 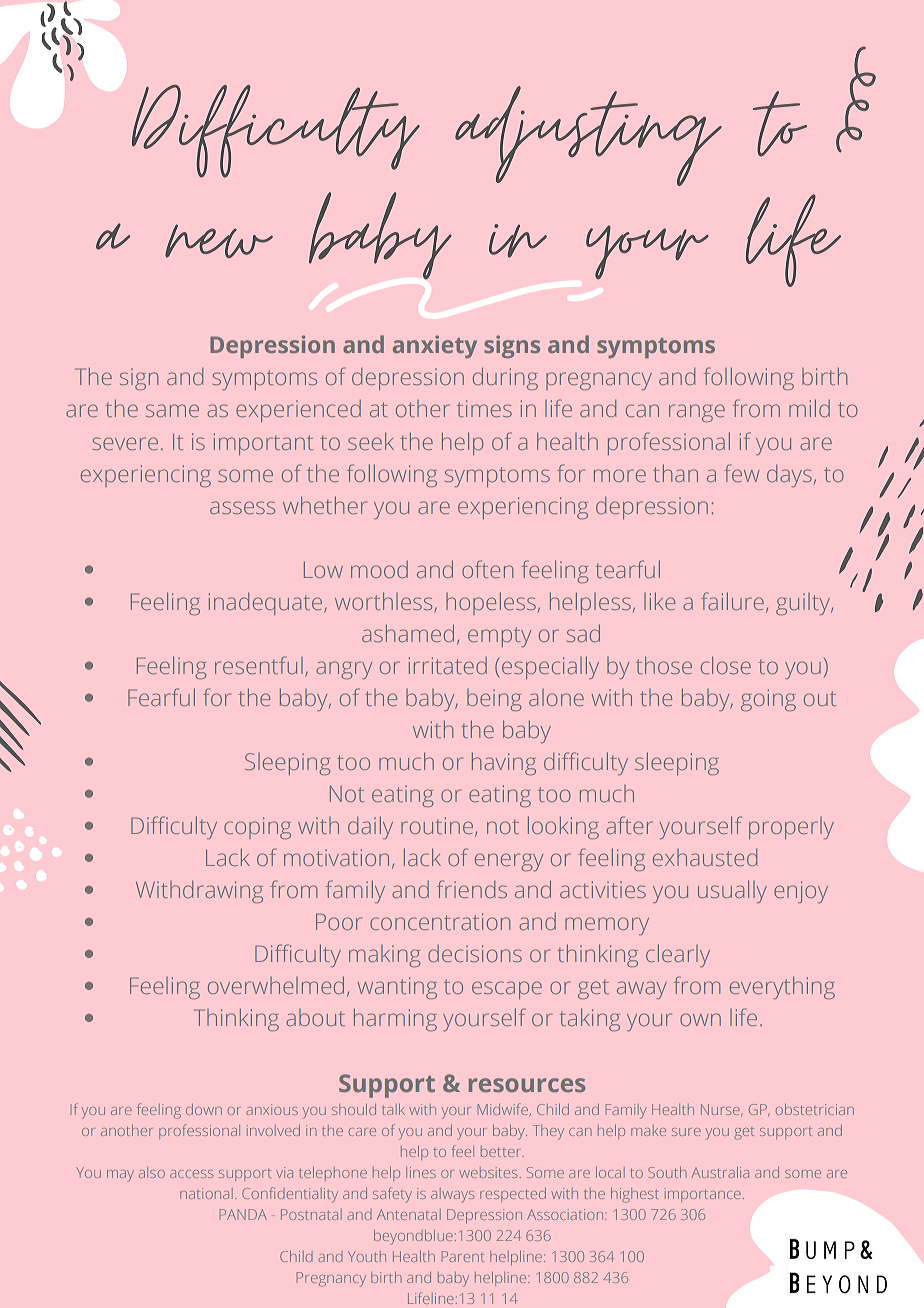 I want to click on clearly, so click(x=678, y=955).
